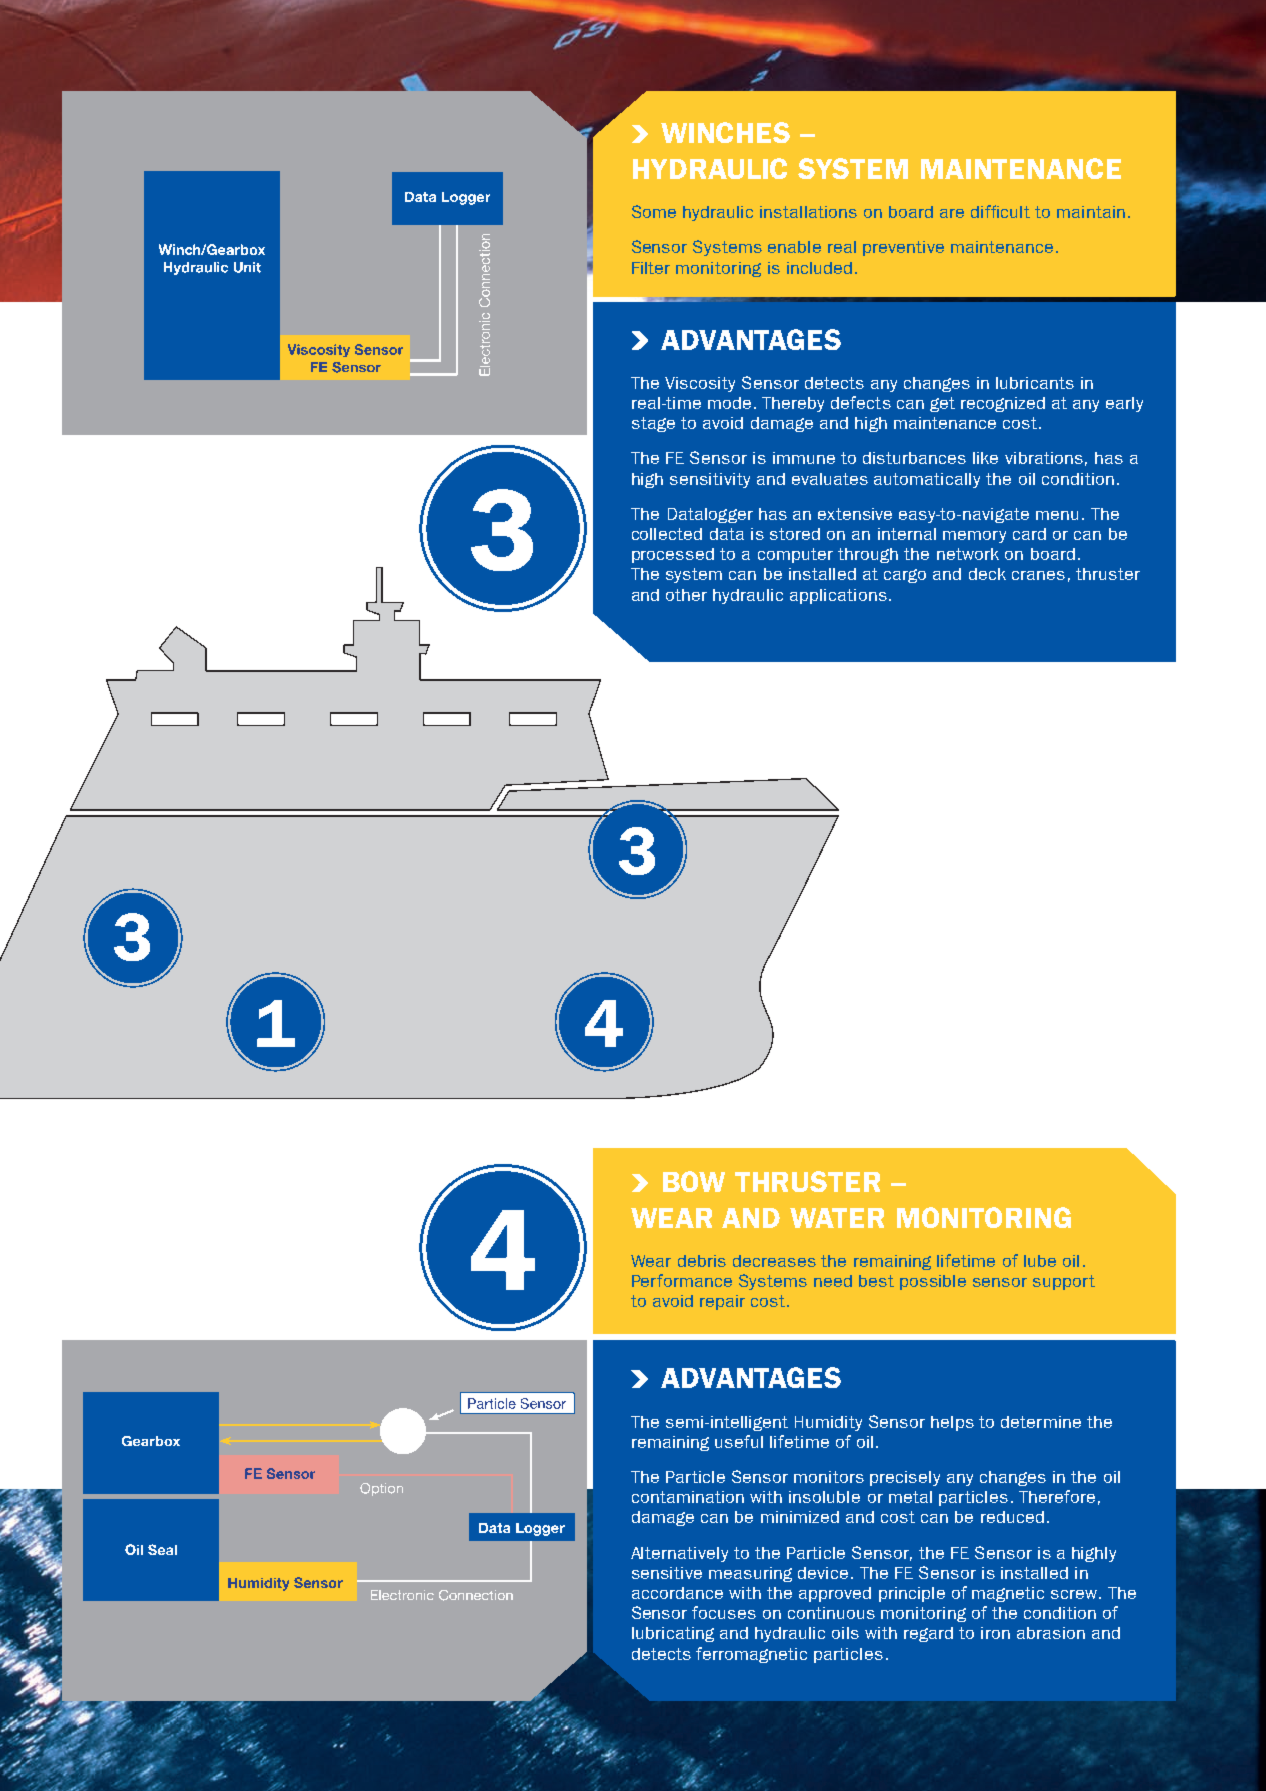 The image size is (1266, 1791). Describe the element at coordinates (724, 1612) in the document. I see `focuses` at that location.
